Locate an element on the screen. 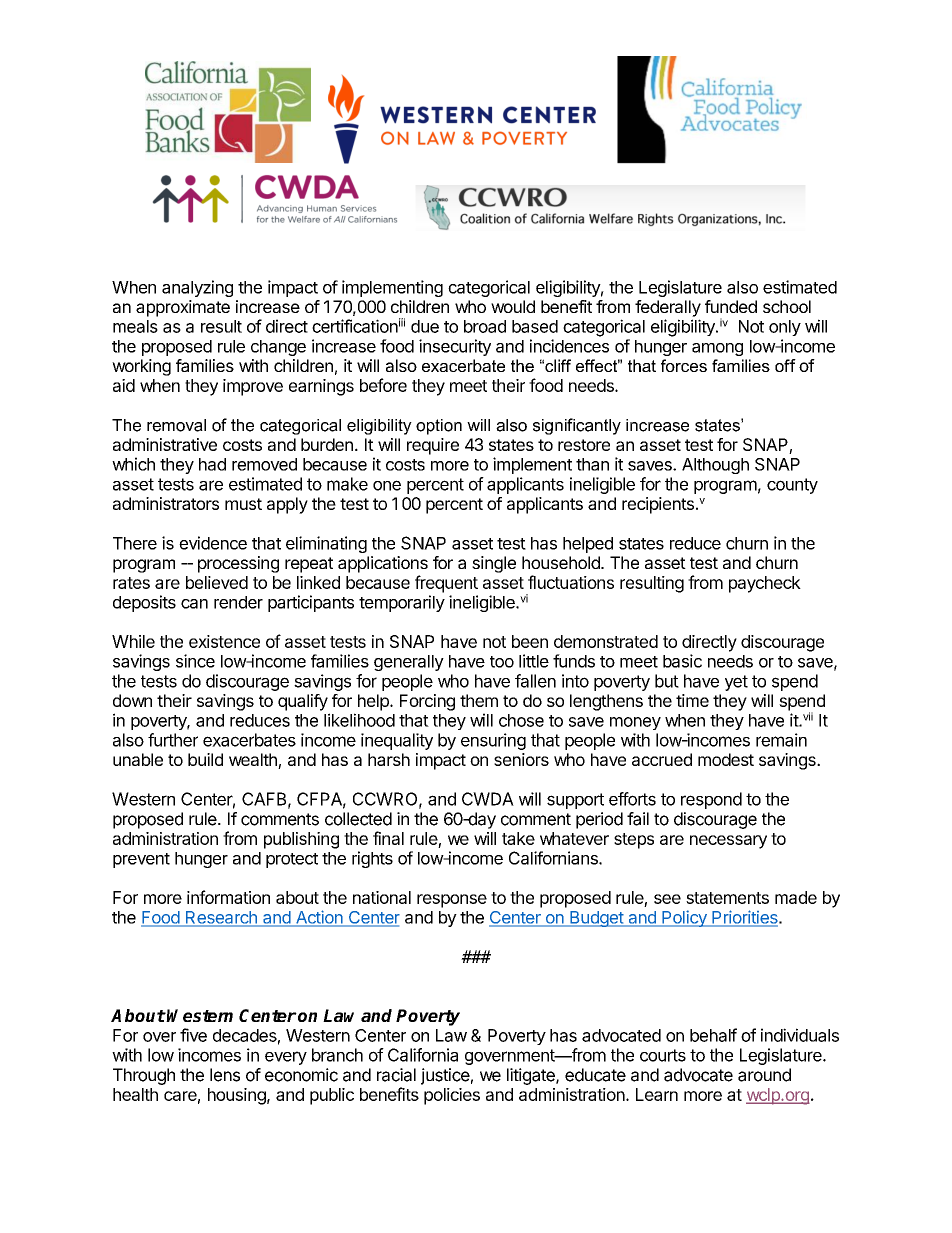 Image resolution: width=952 pixels, height=1233 pixels. them is located at coordinates (479, 700).
